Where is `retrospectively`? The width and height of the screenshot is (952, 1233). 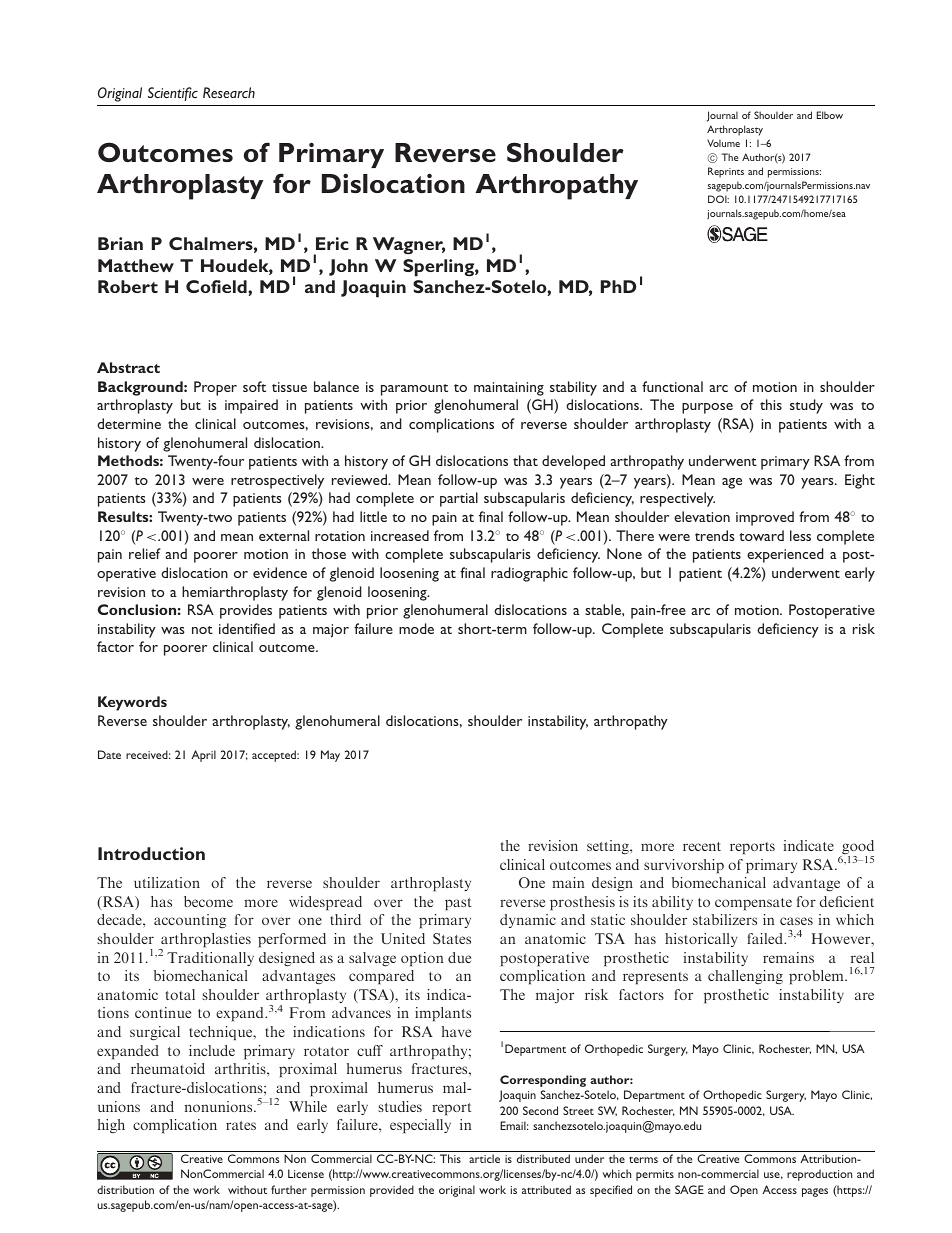
retrospectively is located at coordinates (277, 481).
